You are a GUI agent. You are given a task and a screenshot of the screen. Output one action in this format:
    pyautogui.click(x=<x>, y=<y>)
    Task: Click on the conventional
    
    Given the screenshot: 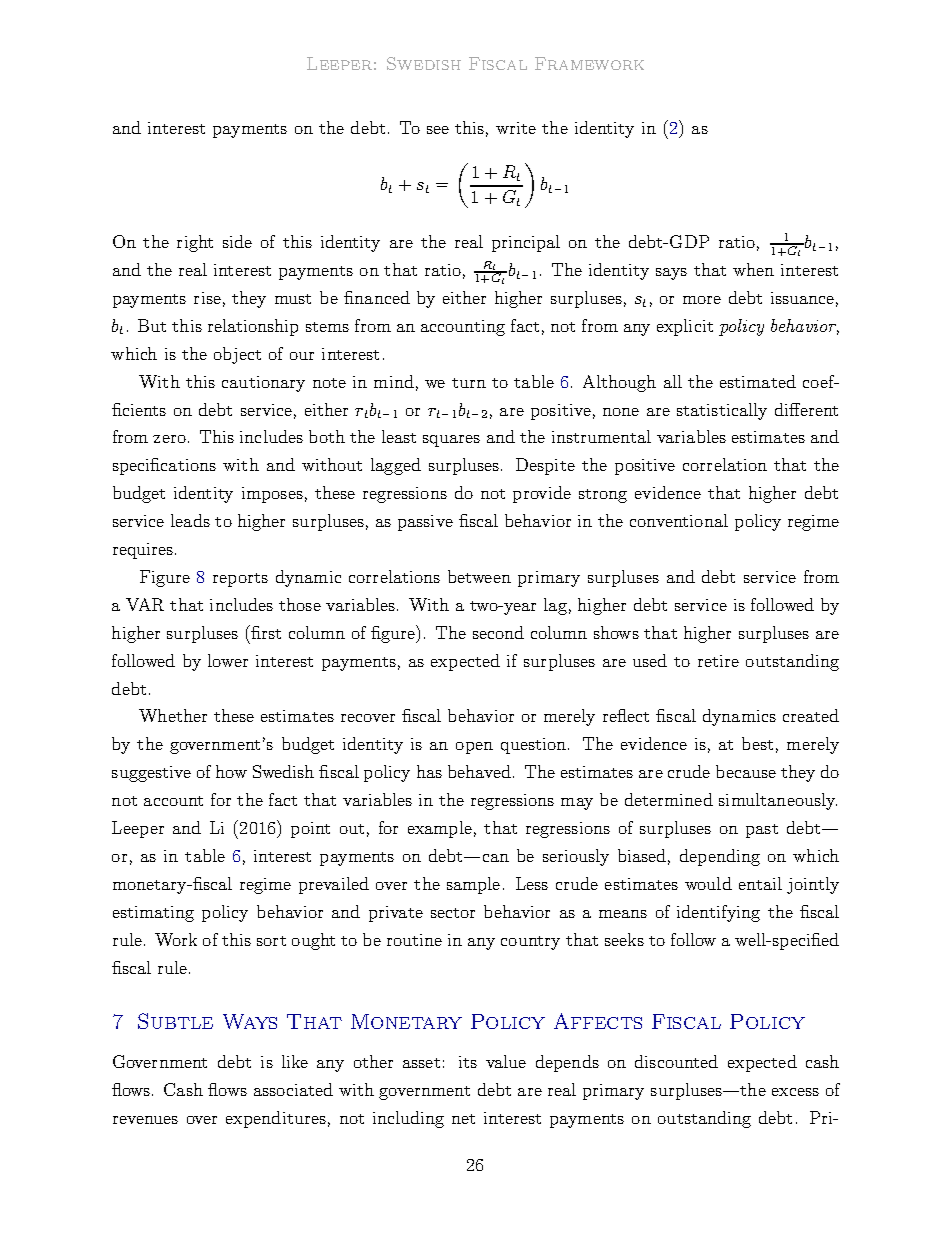 What is the action you would take?
    pyautogui.click(x=679, y=520)
